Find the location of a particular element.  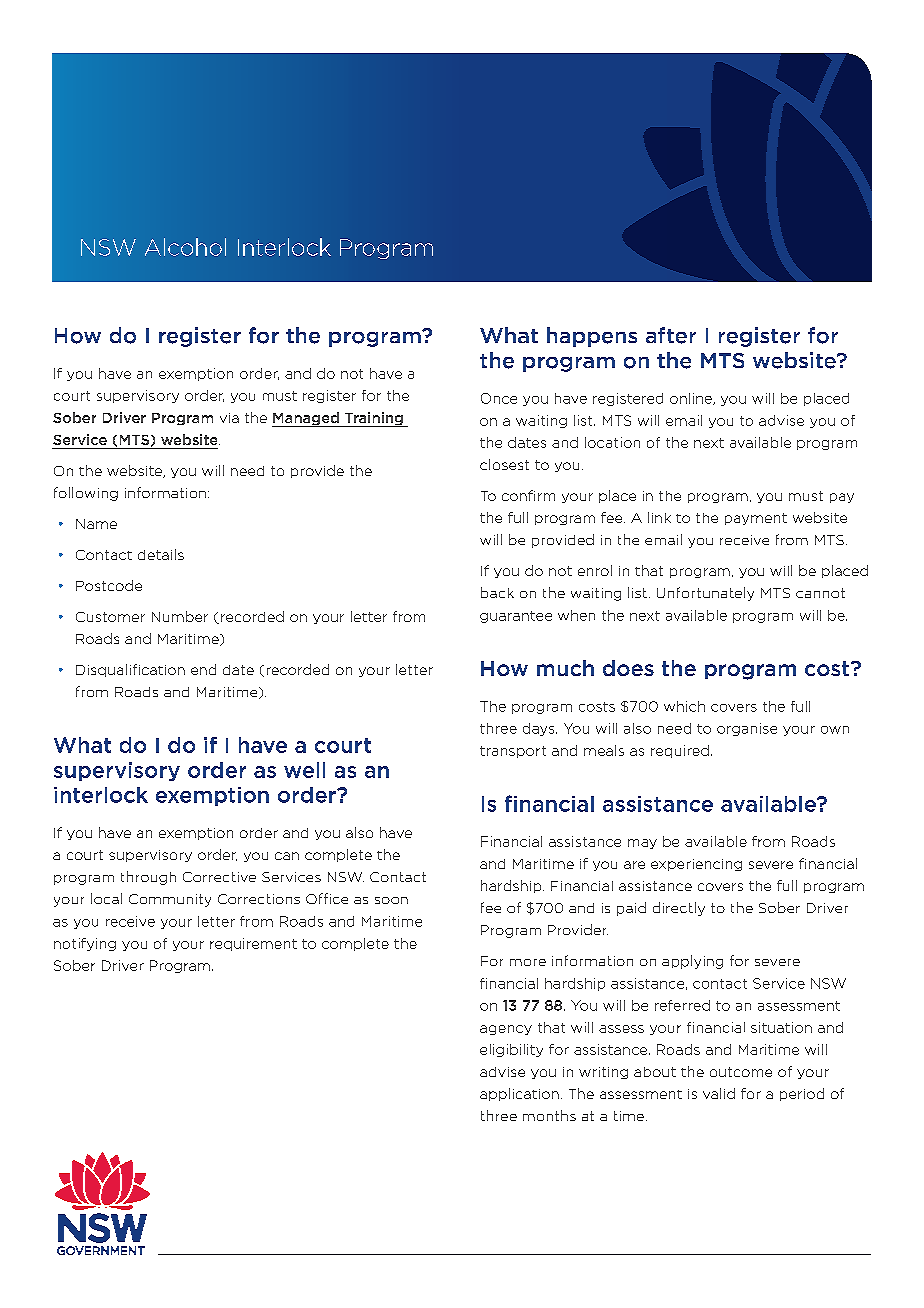

which is located at coordinates (684, 706).
